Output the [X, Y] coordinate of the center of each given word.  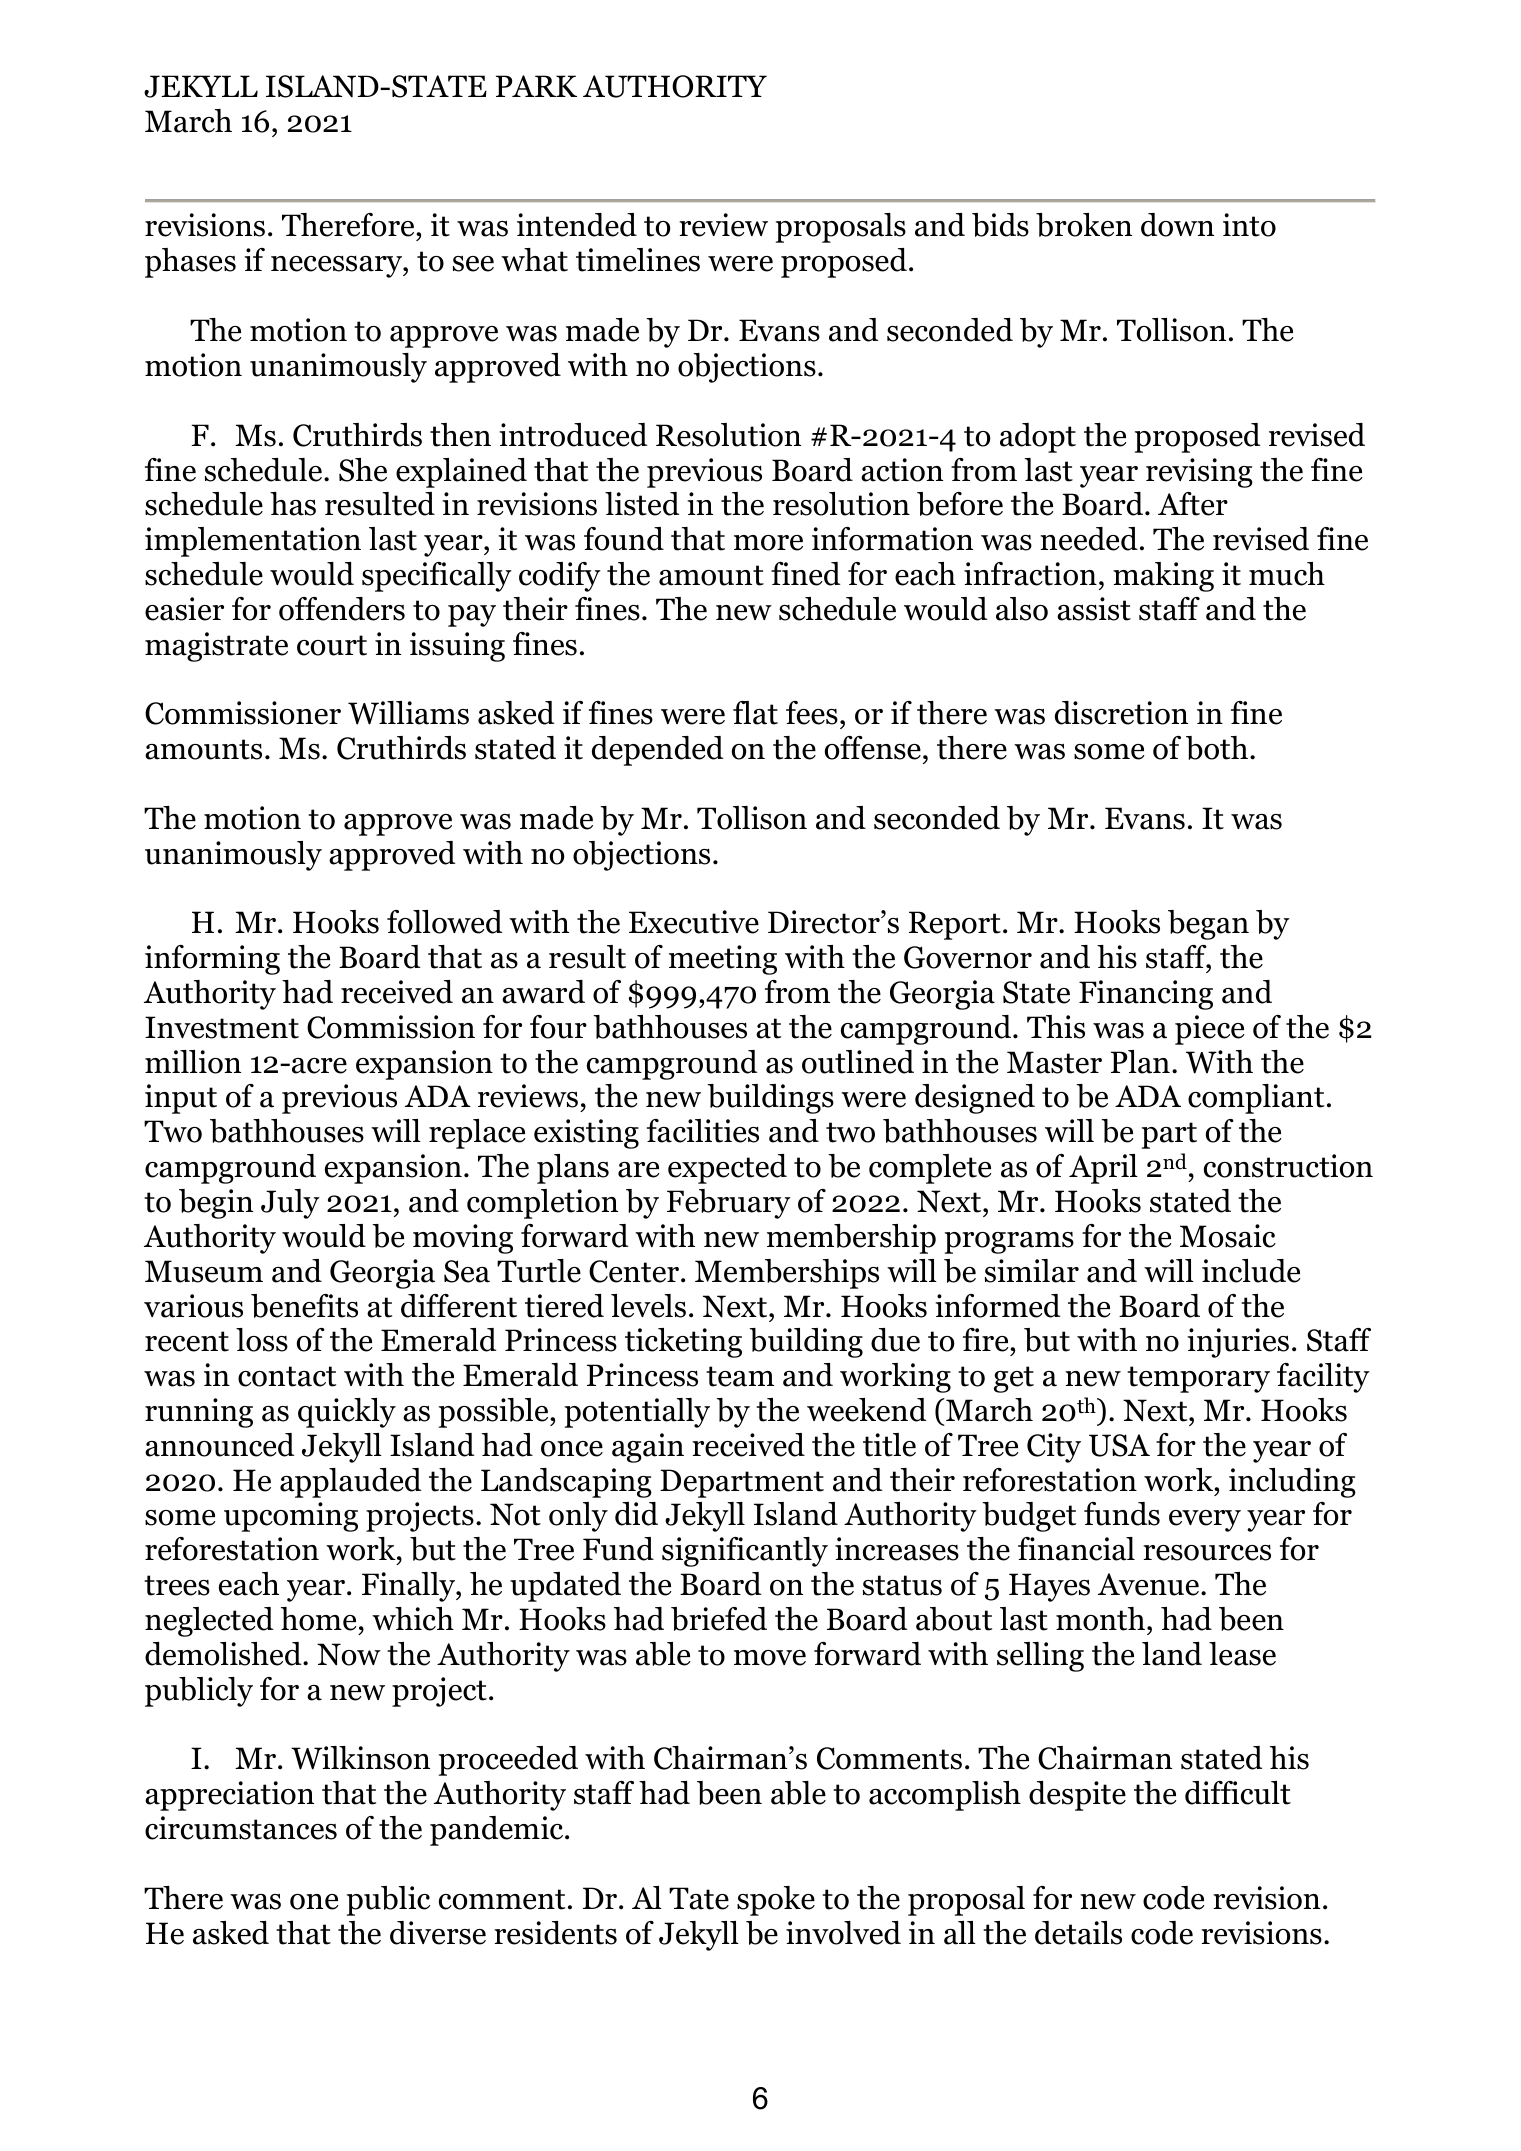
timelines [638, 260]
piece [1209, 1030]
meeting [723, 960]
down [1177, 225]
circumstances [241, 1828]
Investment [222, 1027]
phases [190, 263]
